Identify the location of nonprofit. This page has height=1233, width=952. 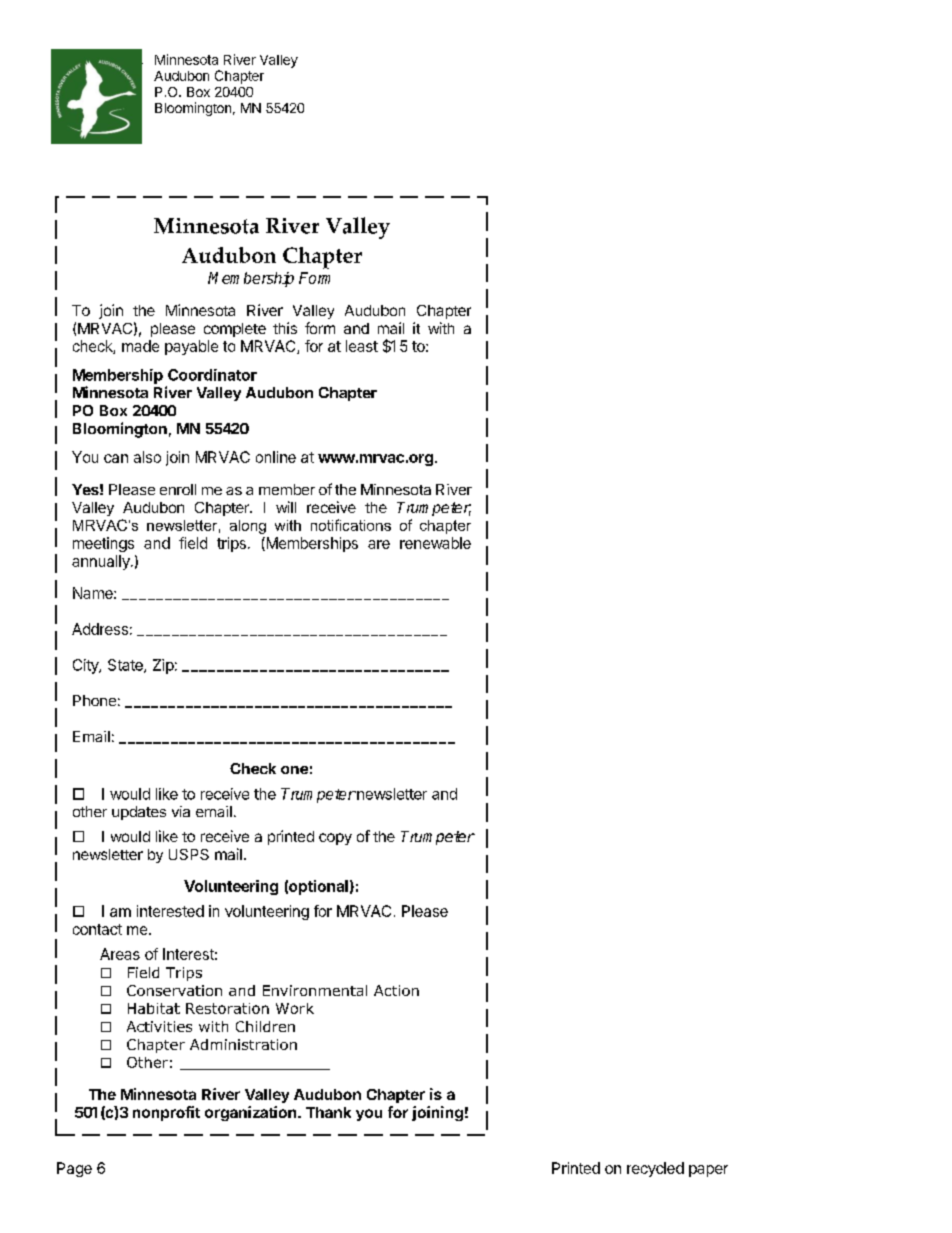
(166, 1113).
